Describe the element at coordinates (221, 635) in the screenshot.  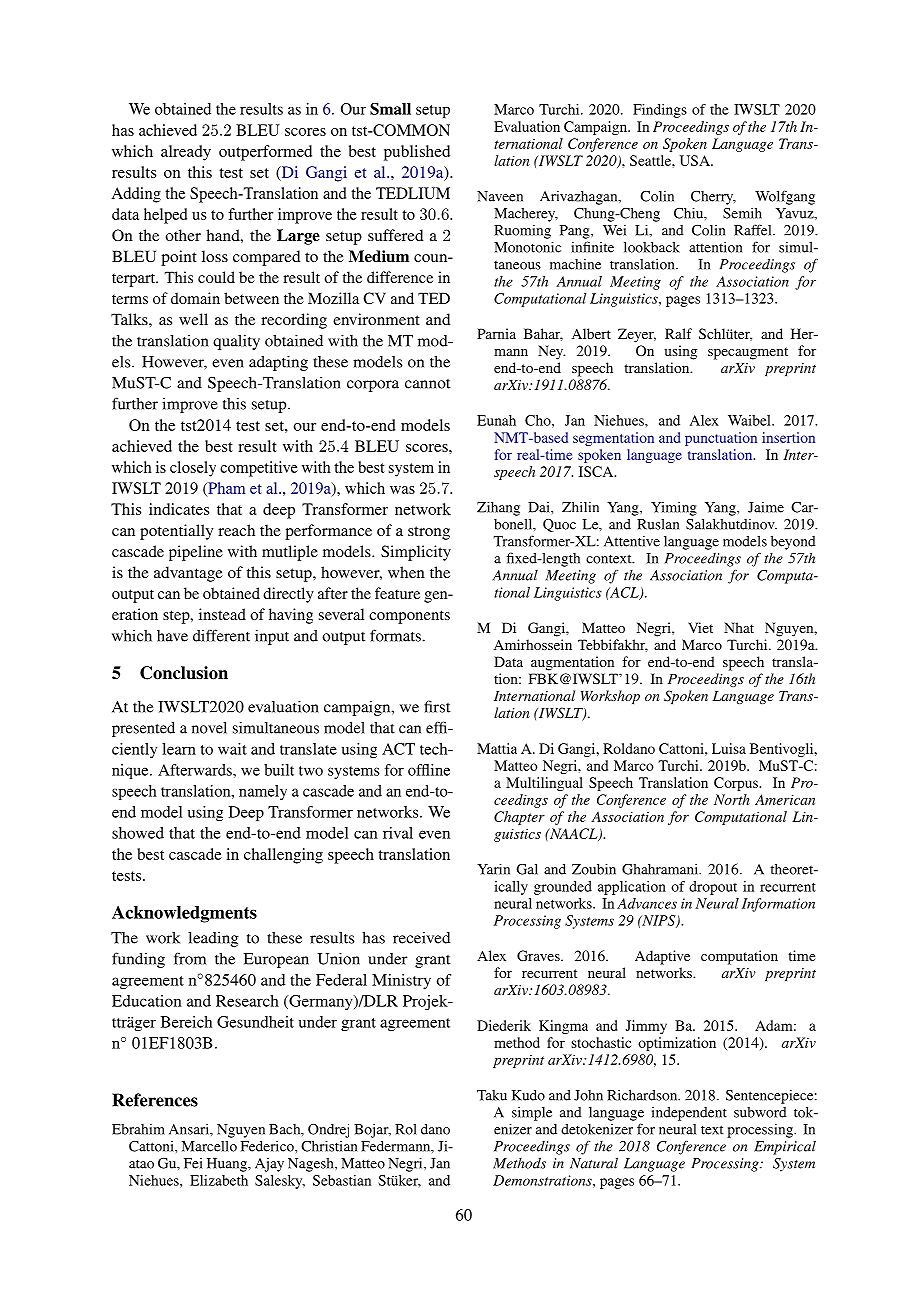
I see `different` at that location.
